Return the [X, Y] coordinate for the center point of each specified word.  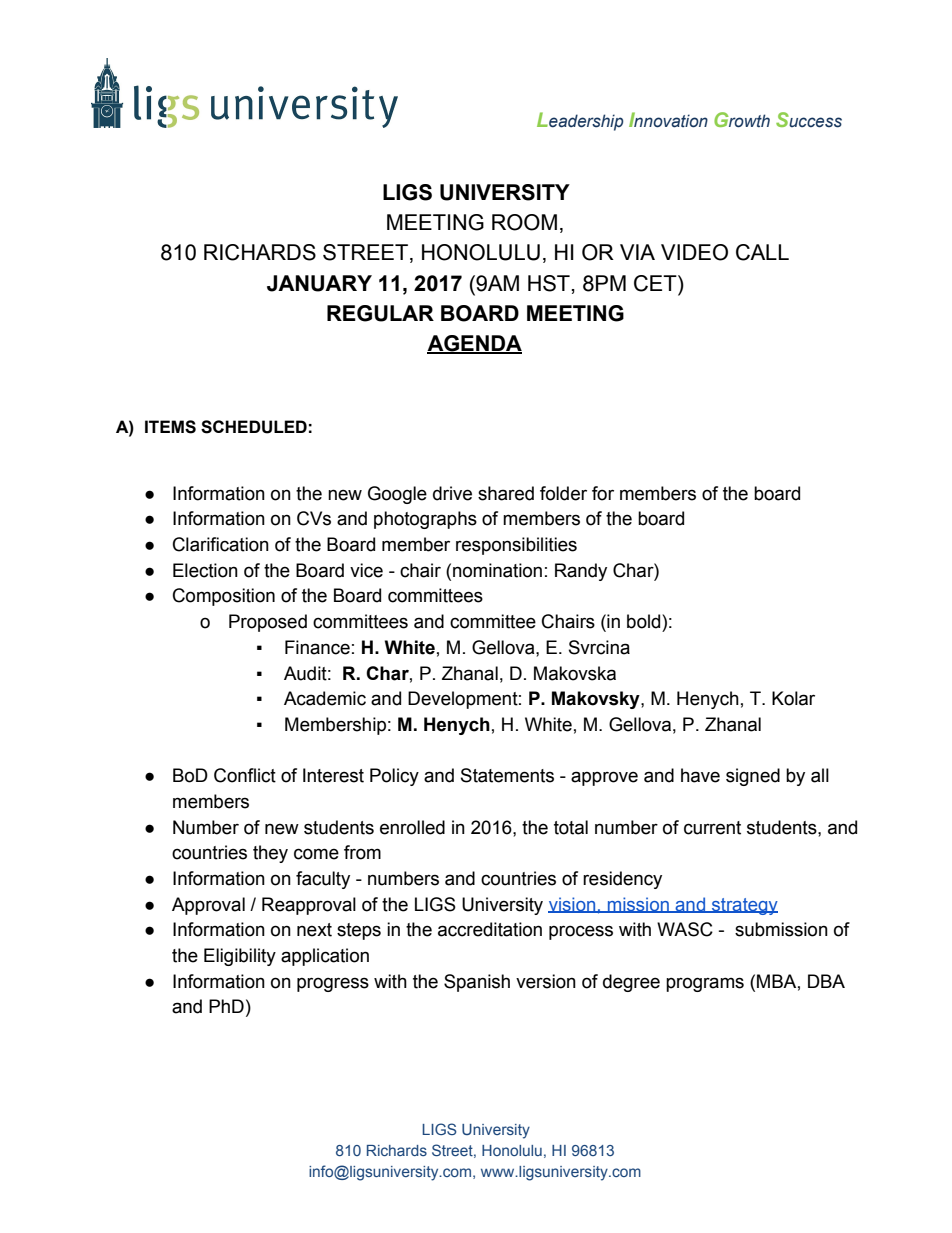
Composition [224, 597]
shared [506, 493]
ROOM [524, 222]
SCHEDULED [254, 427]
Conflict [245, 775]
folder [563, 493]
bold [645, 621]
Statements [507, 775]
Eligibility [240, 957]
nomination [497, 570]
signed [753, 777]
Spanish [477, 983]
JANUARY [319, 283]
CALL [762, 252]
